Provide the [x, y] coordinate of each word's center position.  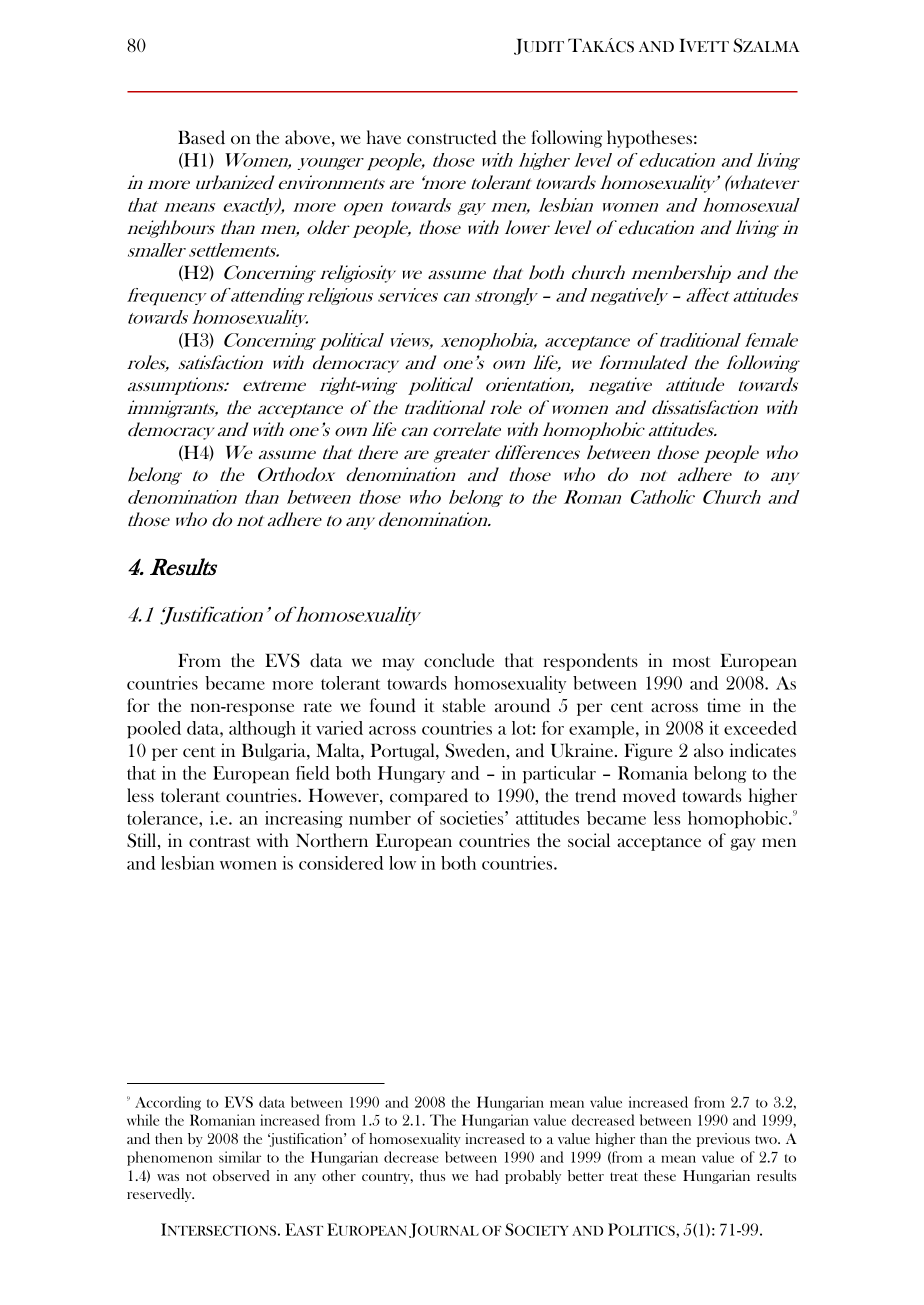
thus [432, 1175]
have [384, 137]
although [262, 729]
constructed [452, 137]
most [692, 661]
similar [240, 1157]
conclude [459, 660]
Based [201, 137]
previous [723, 1140]
